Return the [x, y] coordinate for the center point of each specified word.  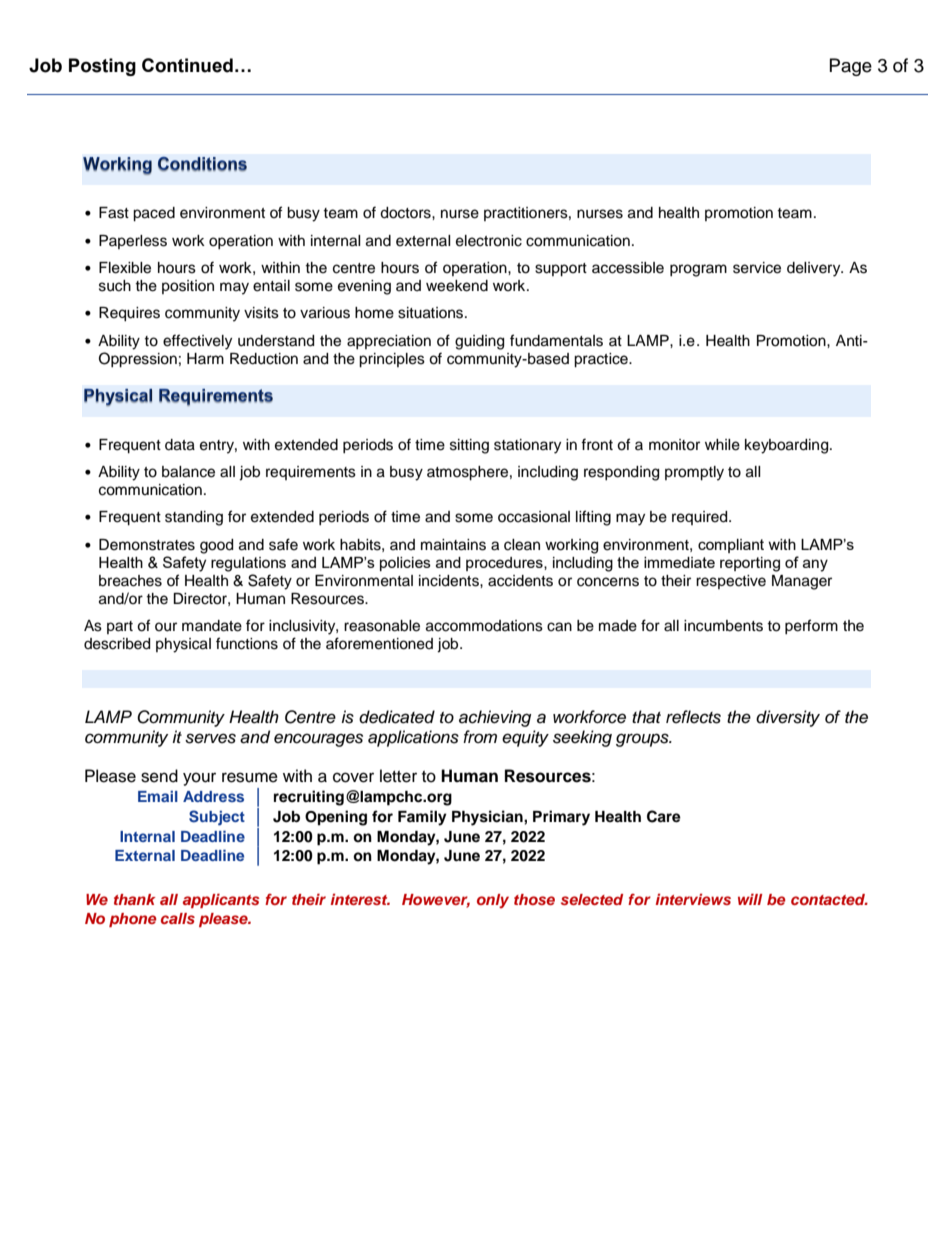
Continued [187, 65]
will [750, 899]
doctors [406, 213]
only [493, 901]
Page [851, 67]
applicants [221, 900]
